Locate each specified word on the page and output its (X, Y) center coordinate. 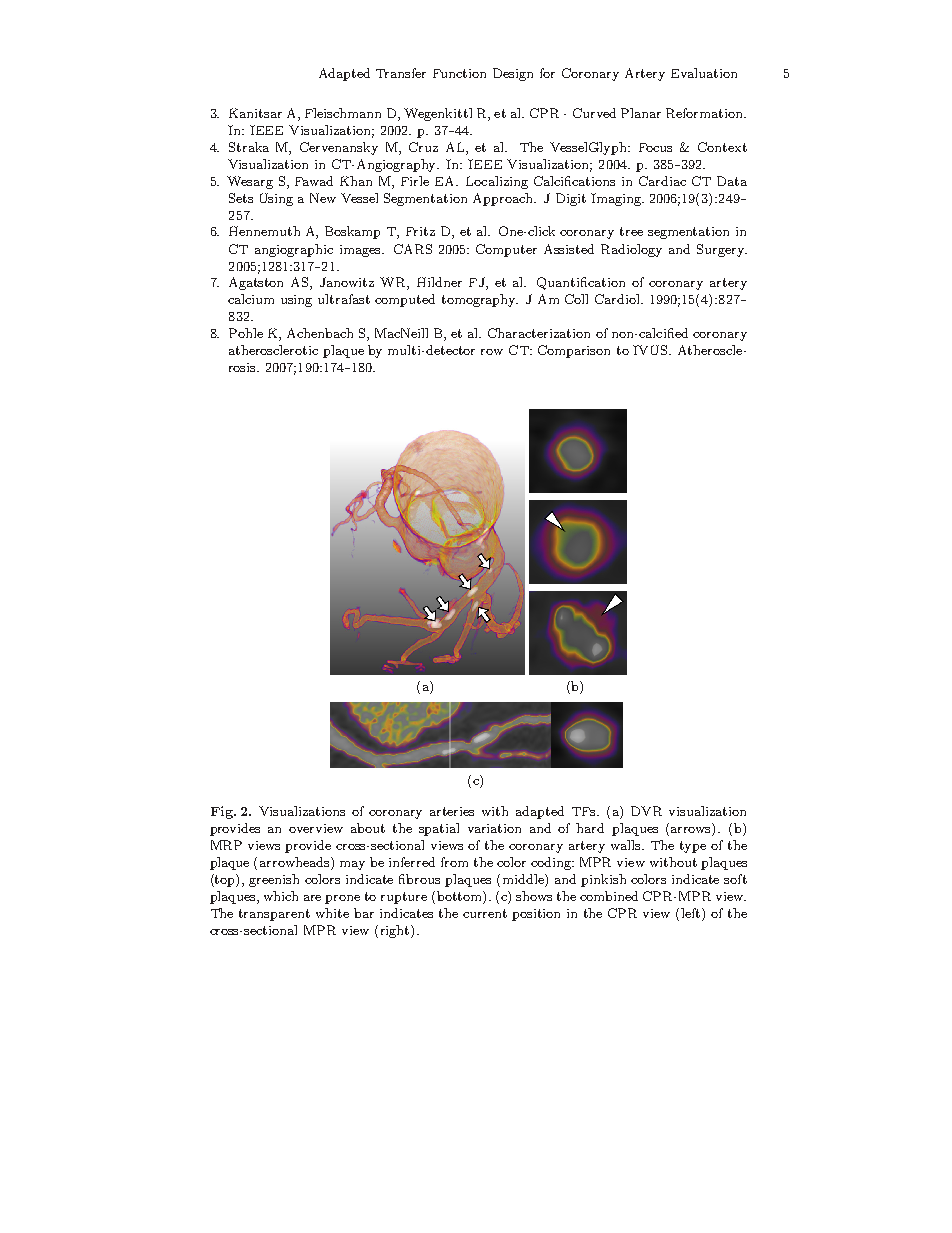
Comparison (574, 351)
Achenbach (320, 333)
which (281, 896)
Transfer (401, 73)
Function (459, 73)
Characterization (539, 333)
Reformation (705, 113)
